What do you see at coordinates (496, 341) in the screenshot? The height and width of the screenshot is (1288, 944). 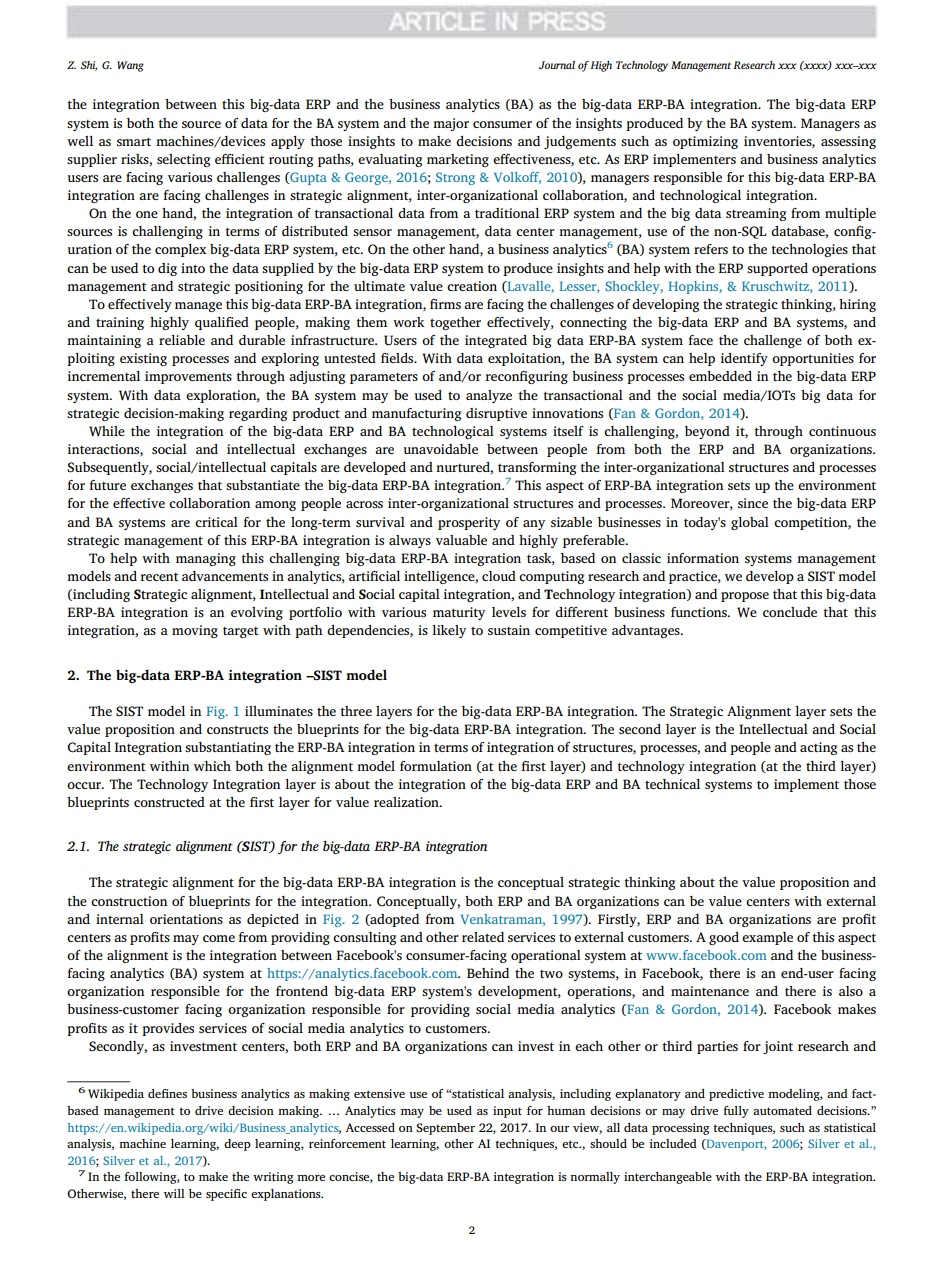 I see `integrated` at bounding box center [496, 341].
